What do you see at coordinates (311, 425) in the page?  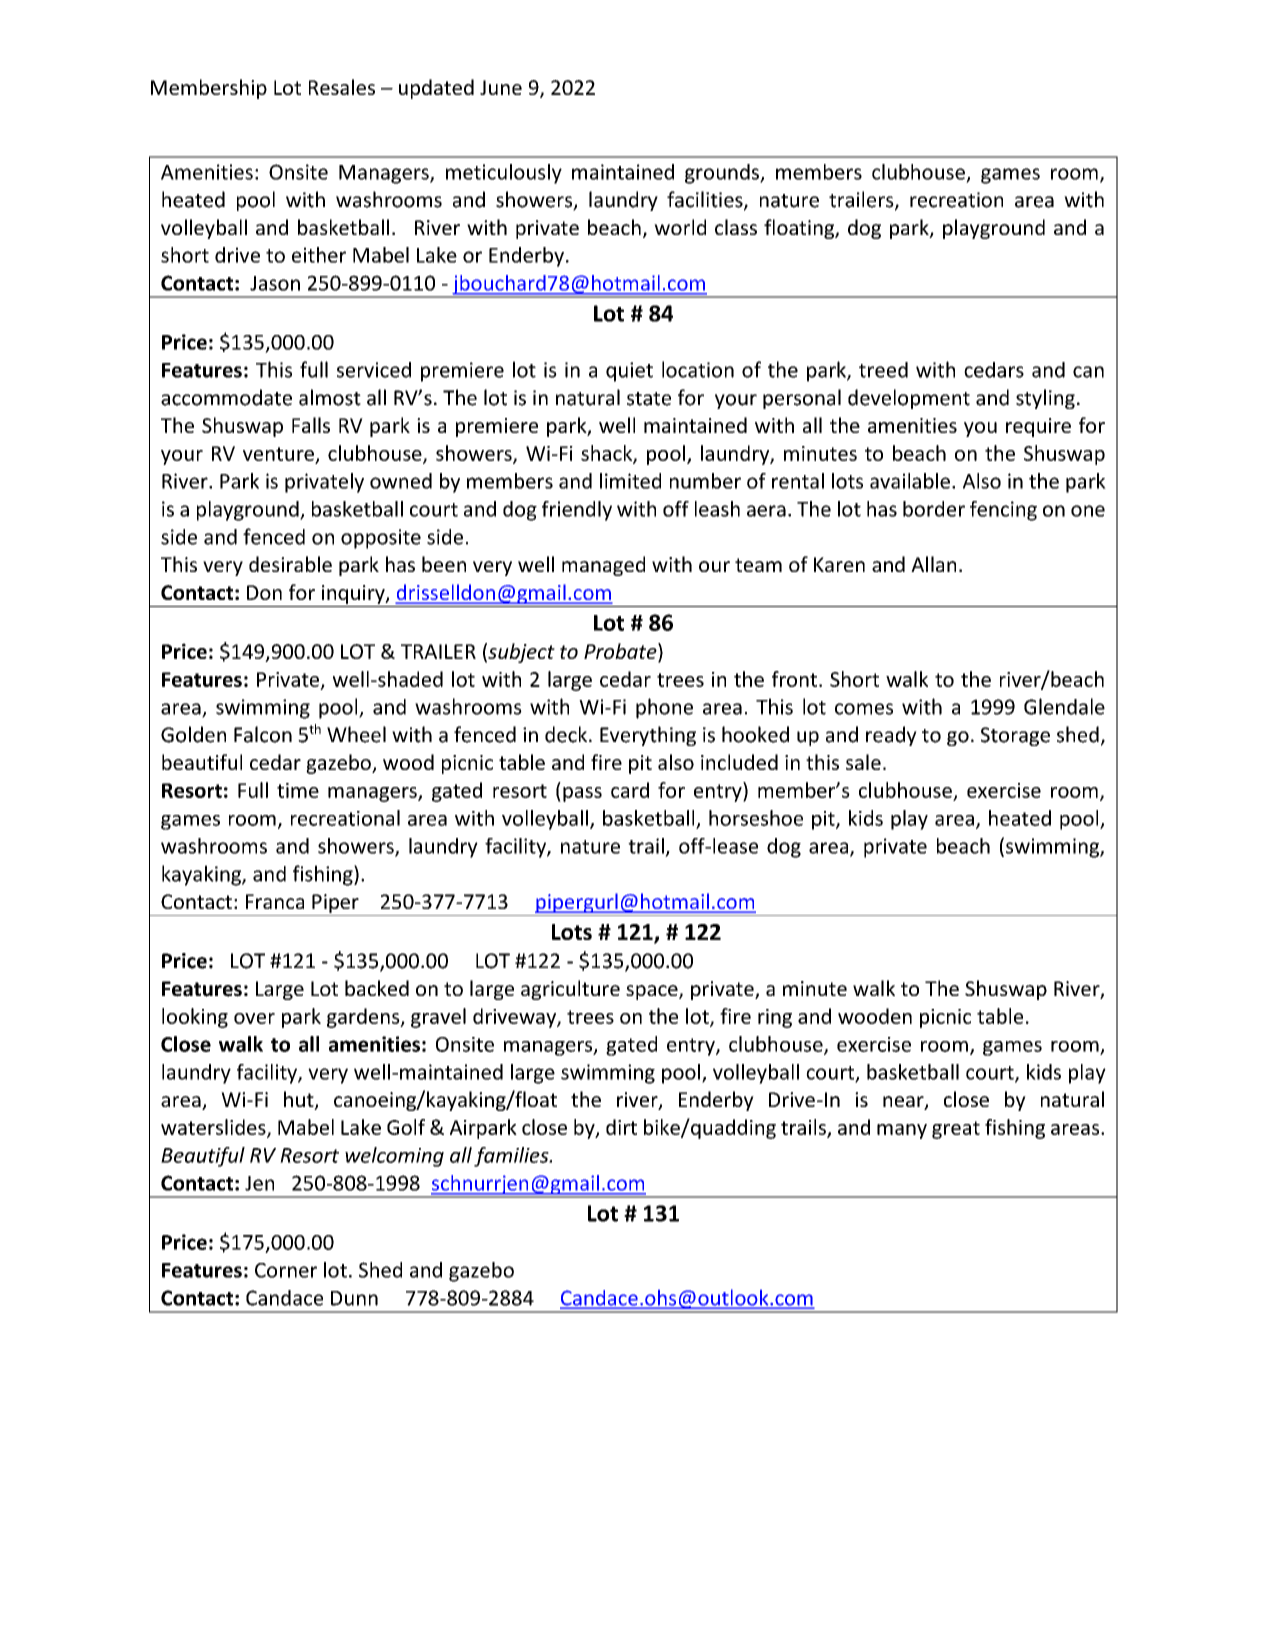 I see `Falls` at bounding box center [311, 425].
